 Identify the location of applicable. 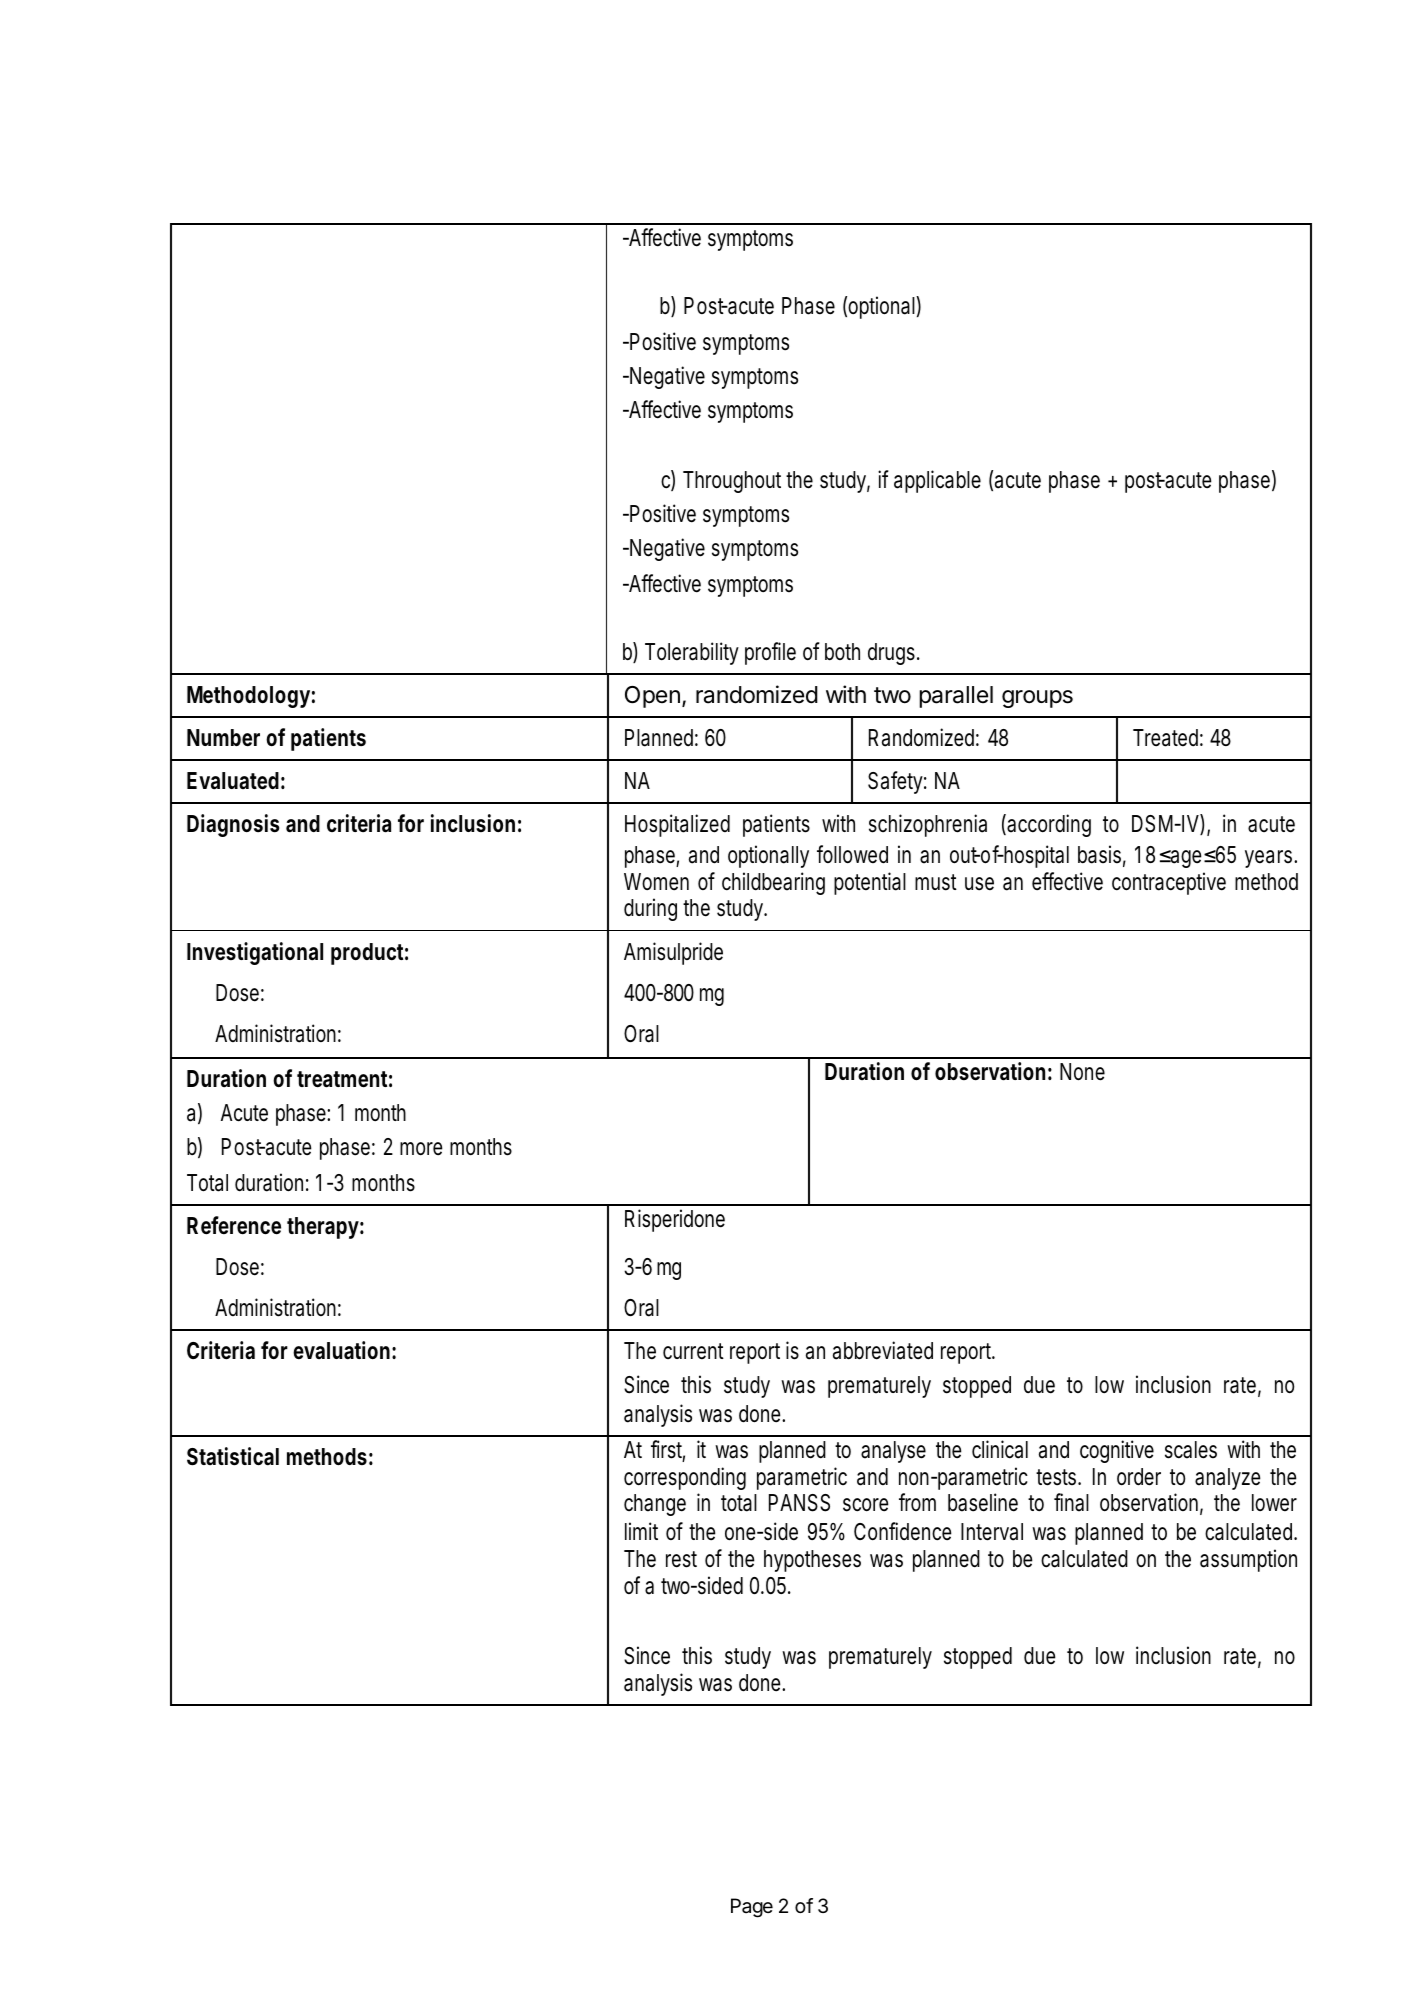
(937, 481).
